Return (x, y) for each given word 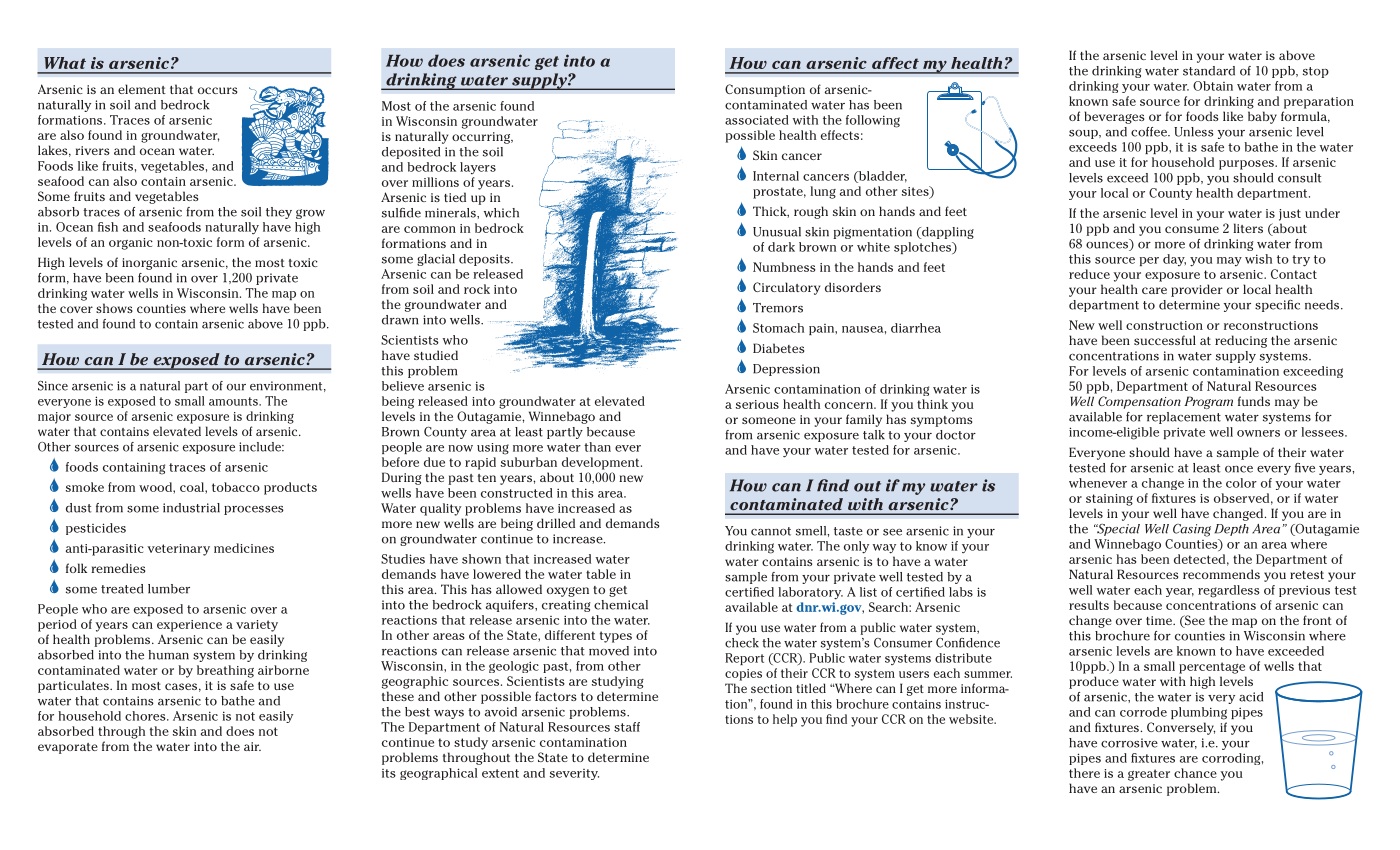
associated (757, 120)
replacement (1184, 418)
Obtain (1213, 86)
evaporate (68, 748)
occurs (217, 90)
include (261, 447)
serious (757, 404)
